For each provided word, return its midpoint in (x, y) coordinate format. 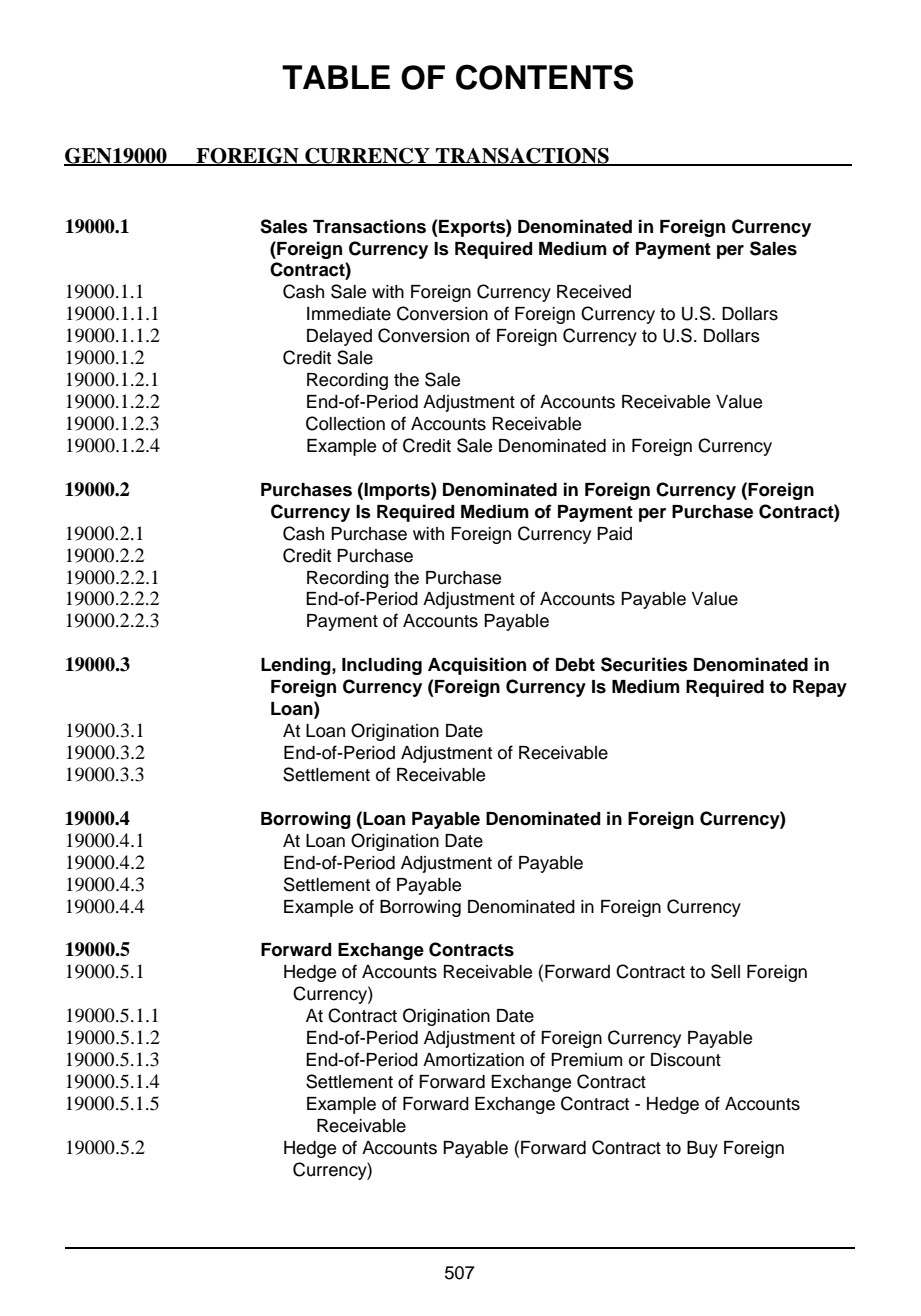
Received (594, 292)
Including (382, 666)
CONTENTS (544, 77)
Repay (820, 688)
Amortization (473, 1060)
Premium (586, 1060)
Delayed (339, 337)
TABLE (336, 77)
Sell (725, 971)
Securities (644, 664)
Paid (614, 534)
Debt (575, 665)
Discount (686, 1060)
